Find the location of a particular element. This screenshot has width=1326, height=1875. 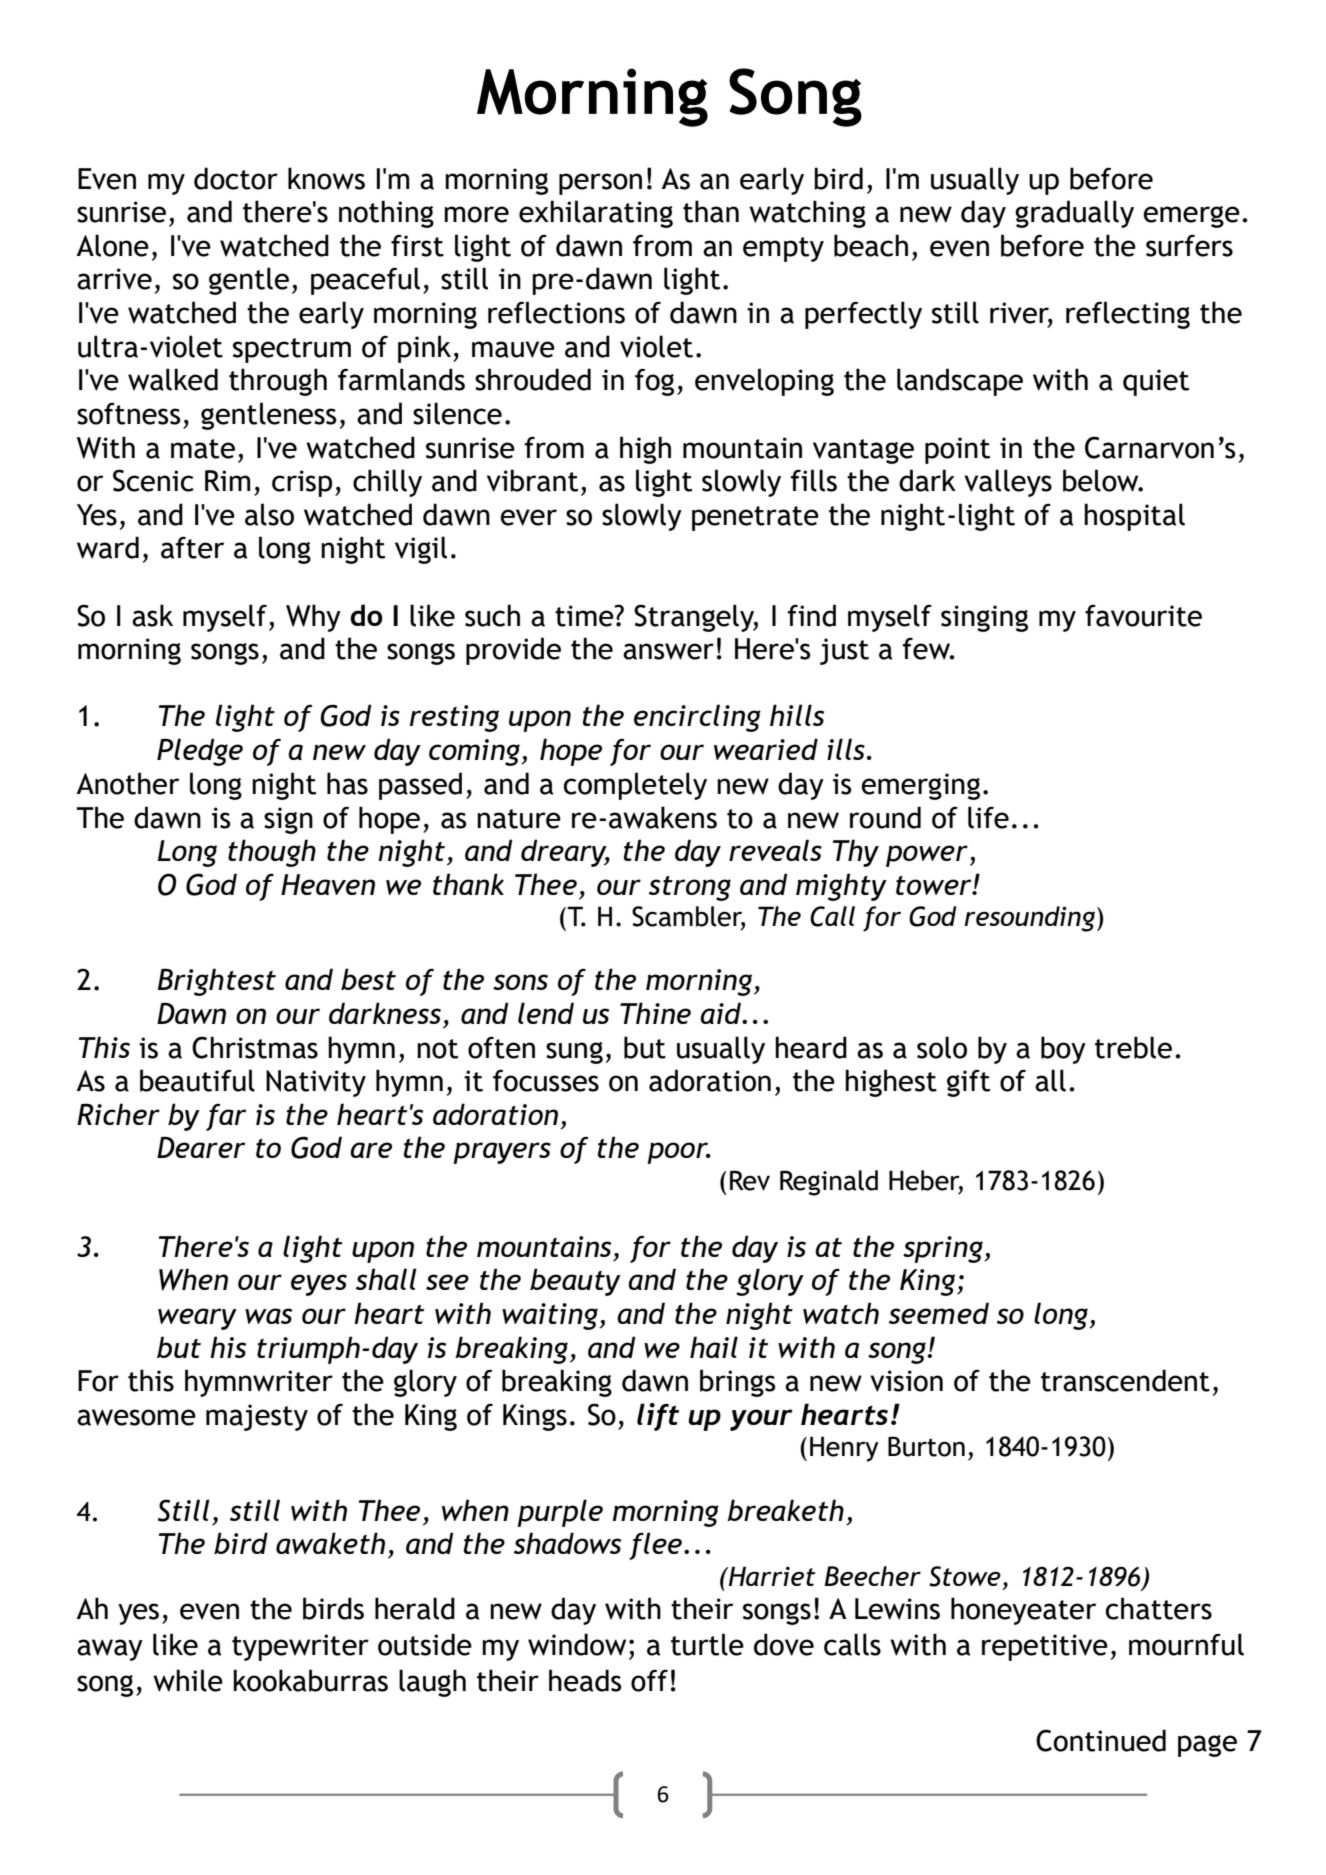

doctor is located at coordinates (236, 178).
